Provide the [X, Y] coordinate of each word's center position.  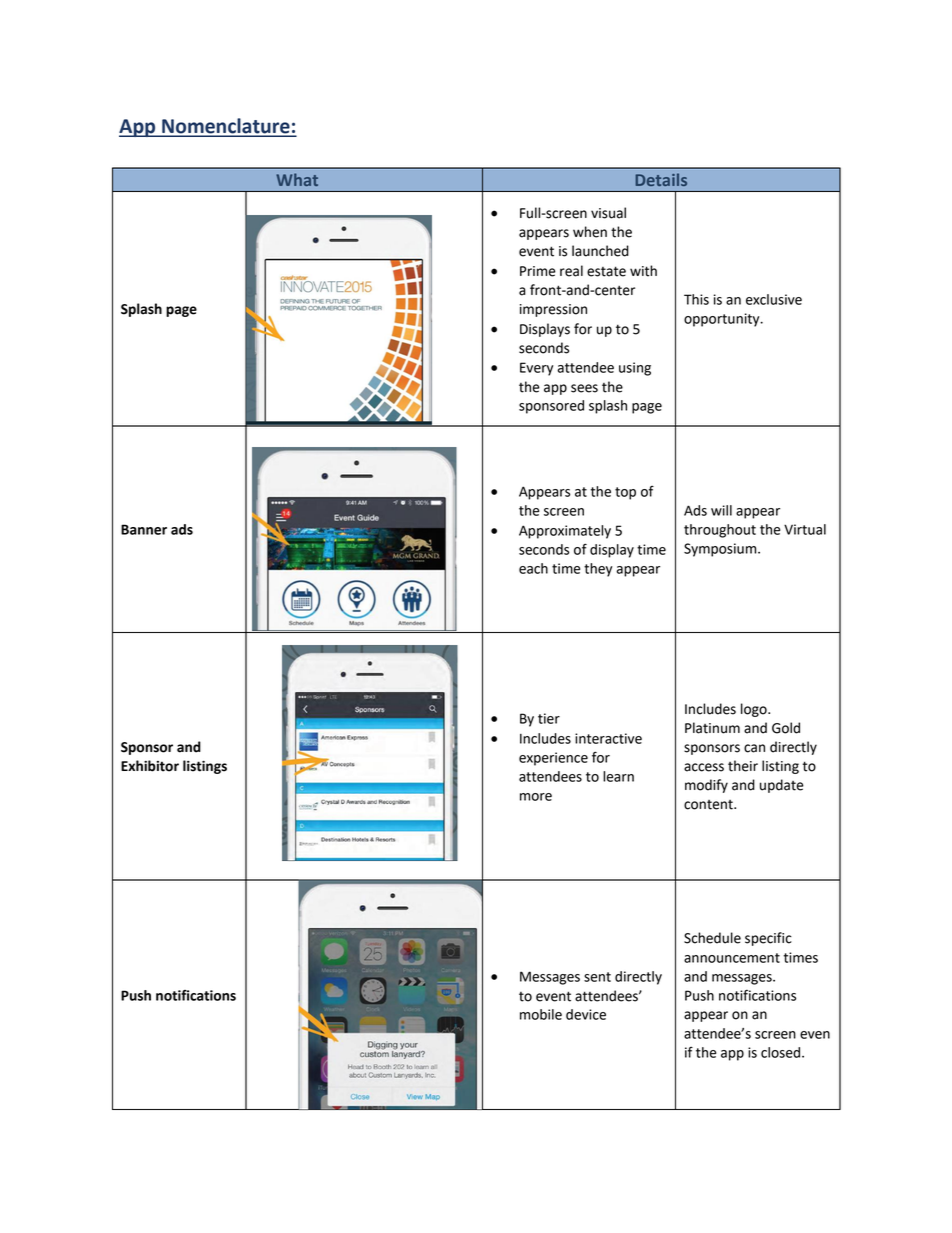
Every [536, 369]
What [297, 179]
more [536, 797]
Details [661, 179]
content [709, 805]
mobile [541, 1014]
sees [584, 388]
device [586, 1014]
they [598, 570]
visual [608, 213]
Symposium [721, 550]
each [533, 568]
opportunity [723, 320]
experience [553, 759]
